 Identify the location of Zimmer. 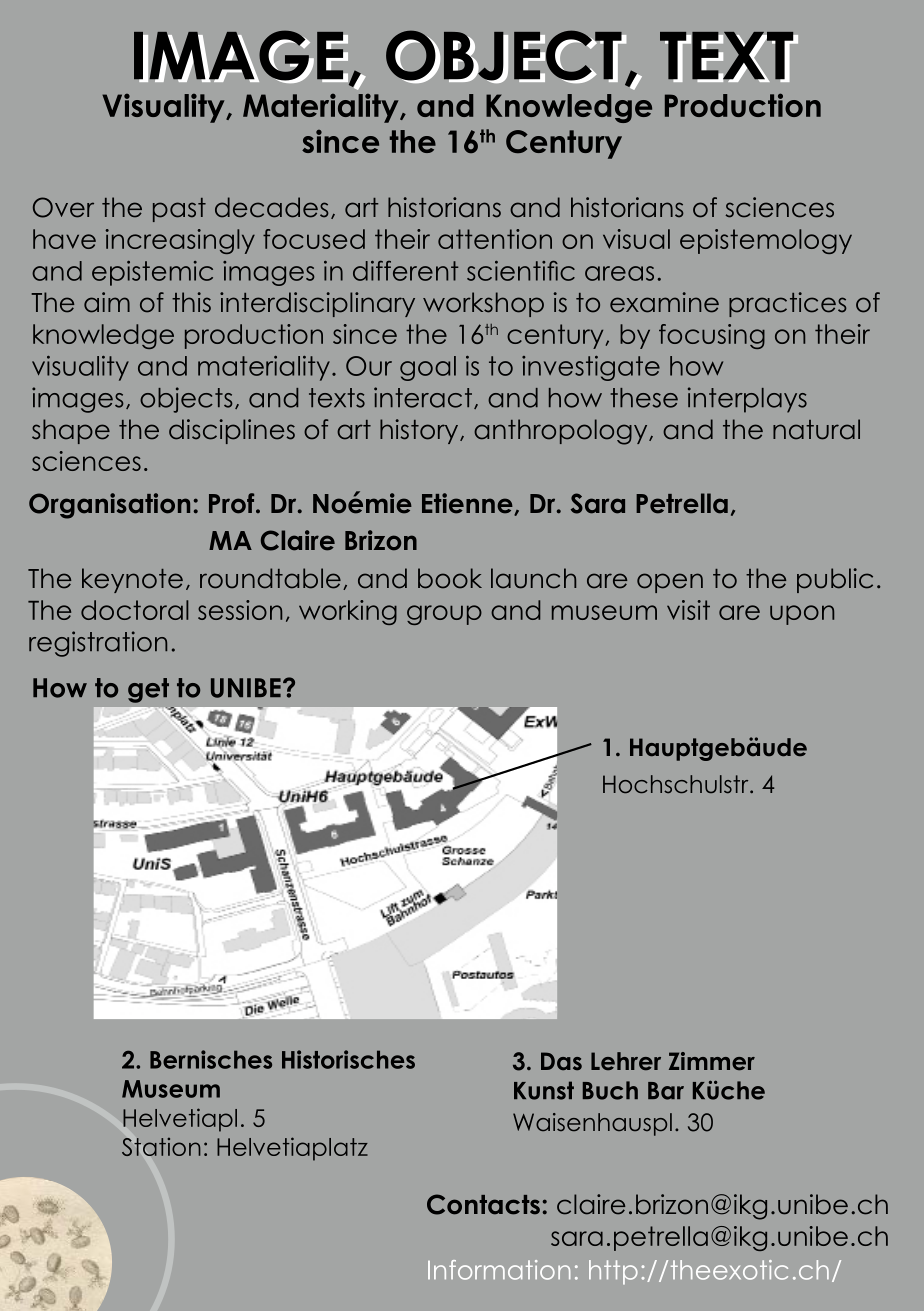
(712, 1061).
